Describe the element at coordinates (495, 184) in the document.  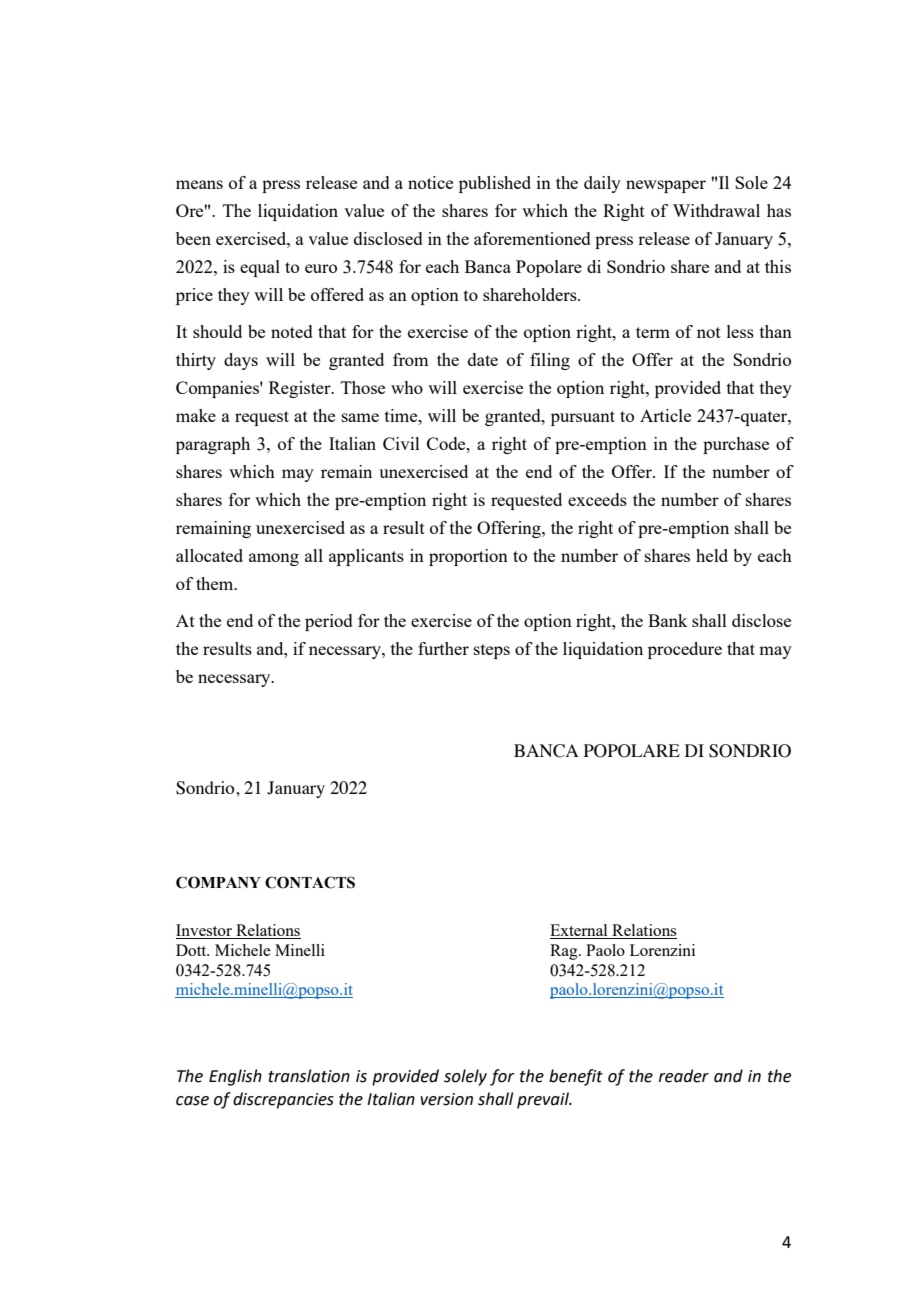
I see `published` at that location.
